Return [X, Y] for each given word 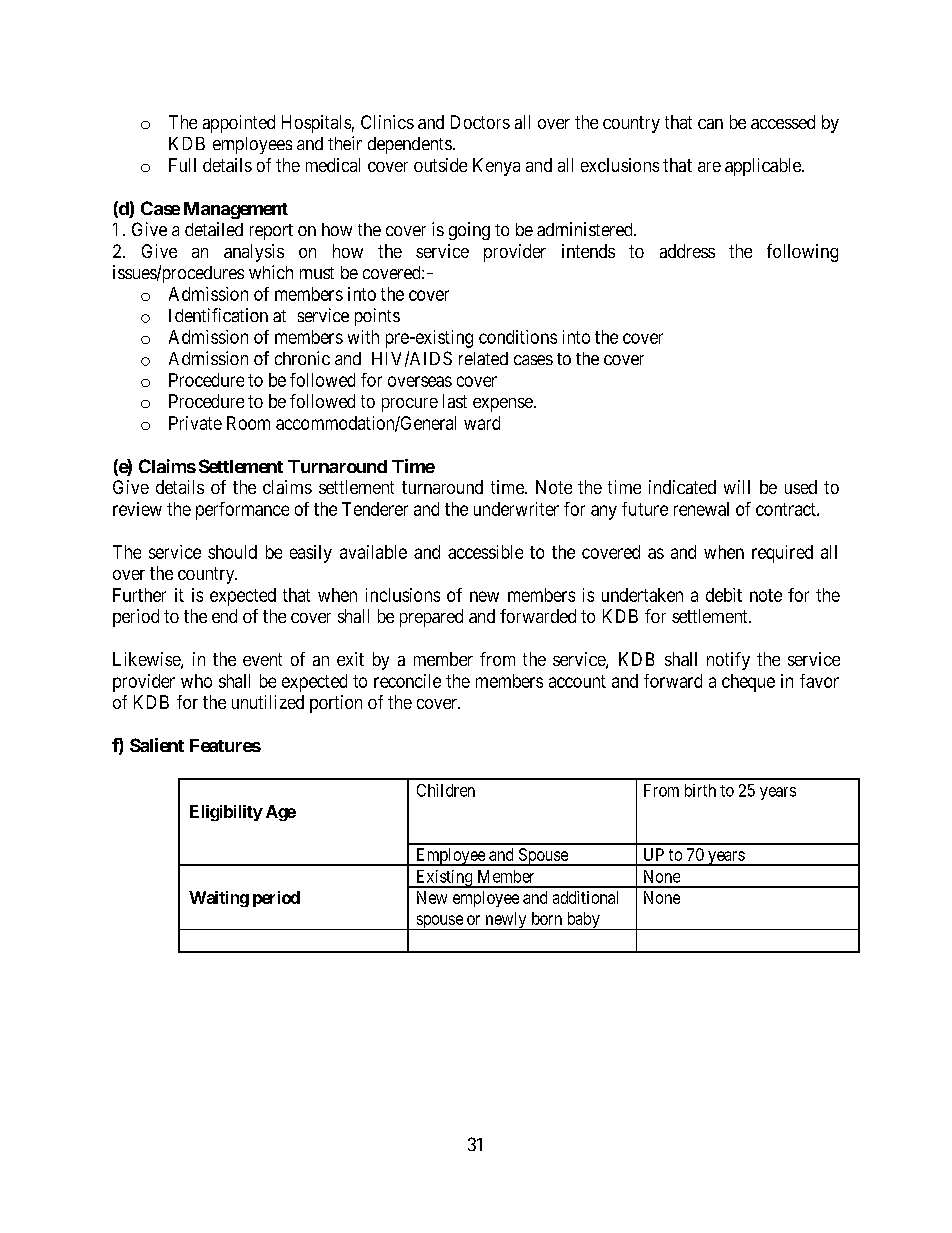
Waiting [219, 899]
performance [242, 511]
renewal [701, 509]
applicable [764, 167]
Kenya [496, 167]
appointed [239, 124]
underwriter [516, 509]
